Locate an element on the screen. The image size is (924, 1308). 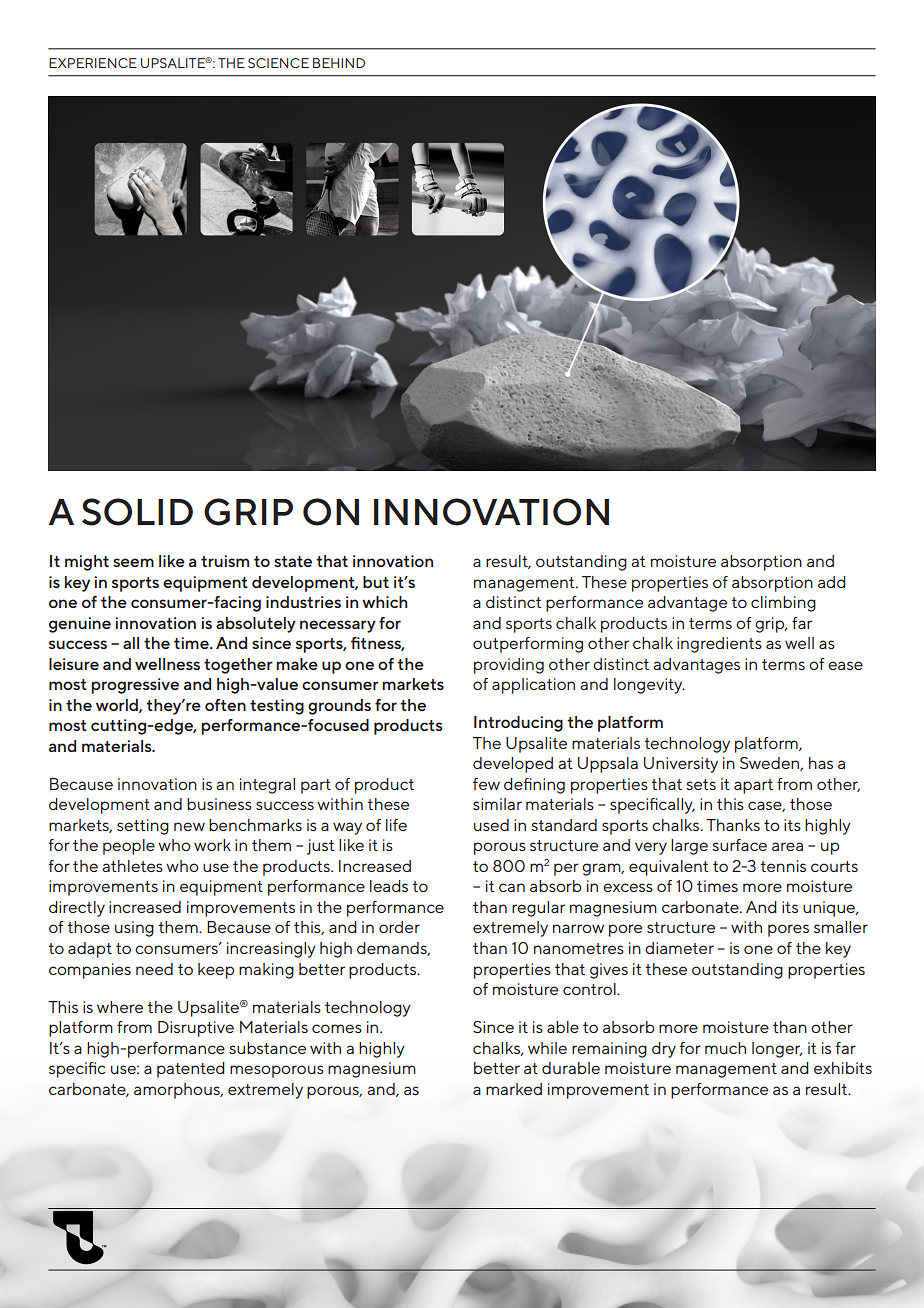
climbing is located at coordinates (783, 604).
